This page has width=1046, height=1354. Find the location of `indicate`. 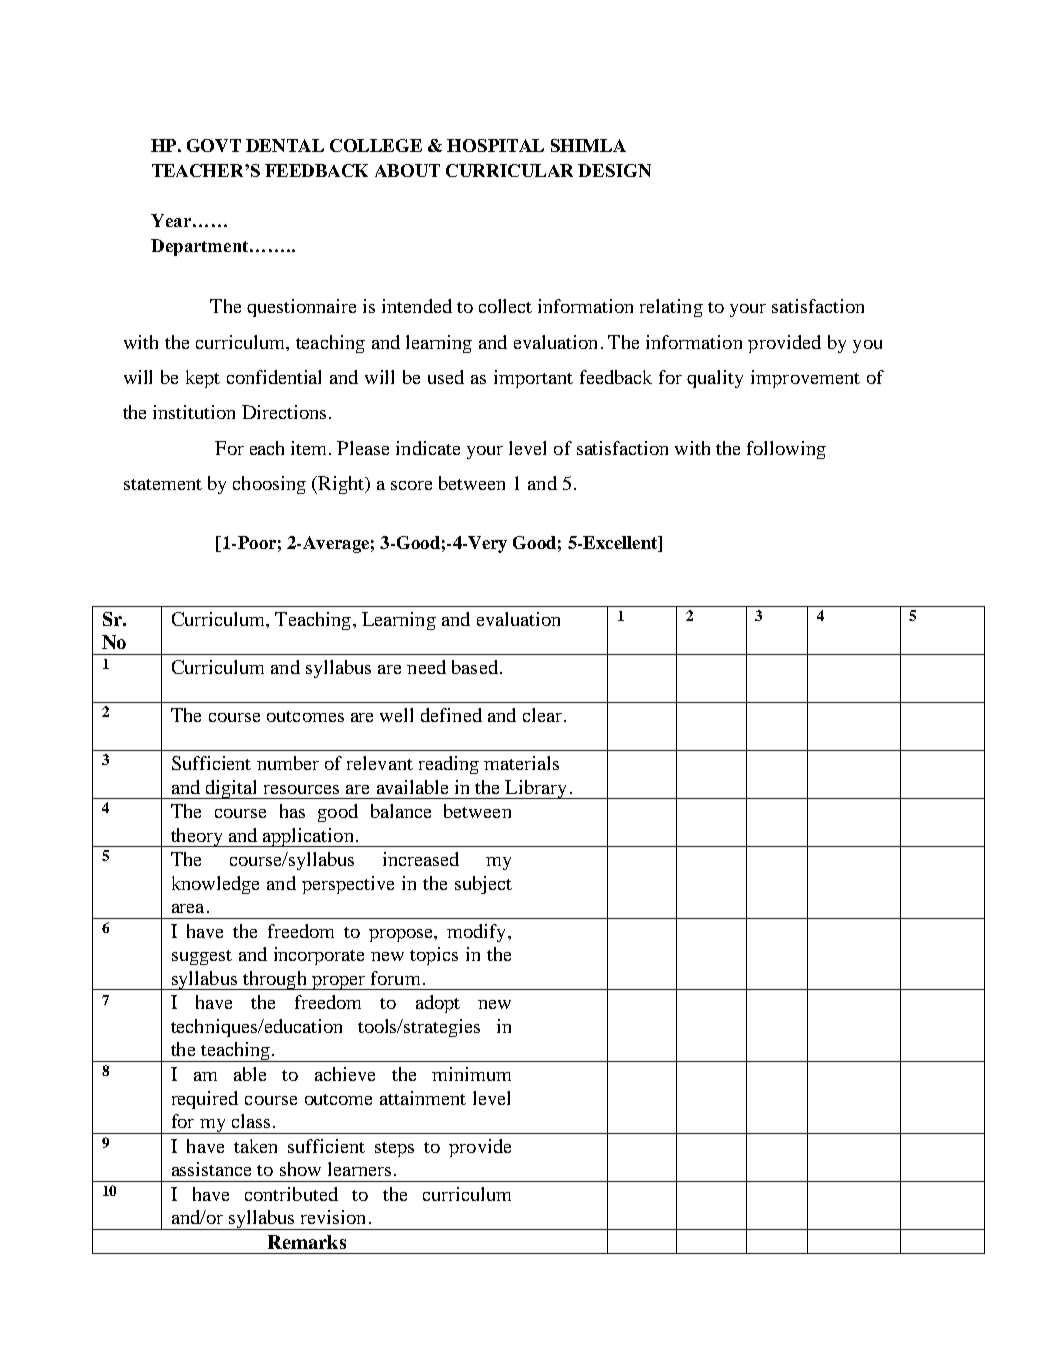

indicate is located at coordinates (428, 448).
